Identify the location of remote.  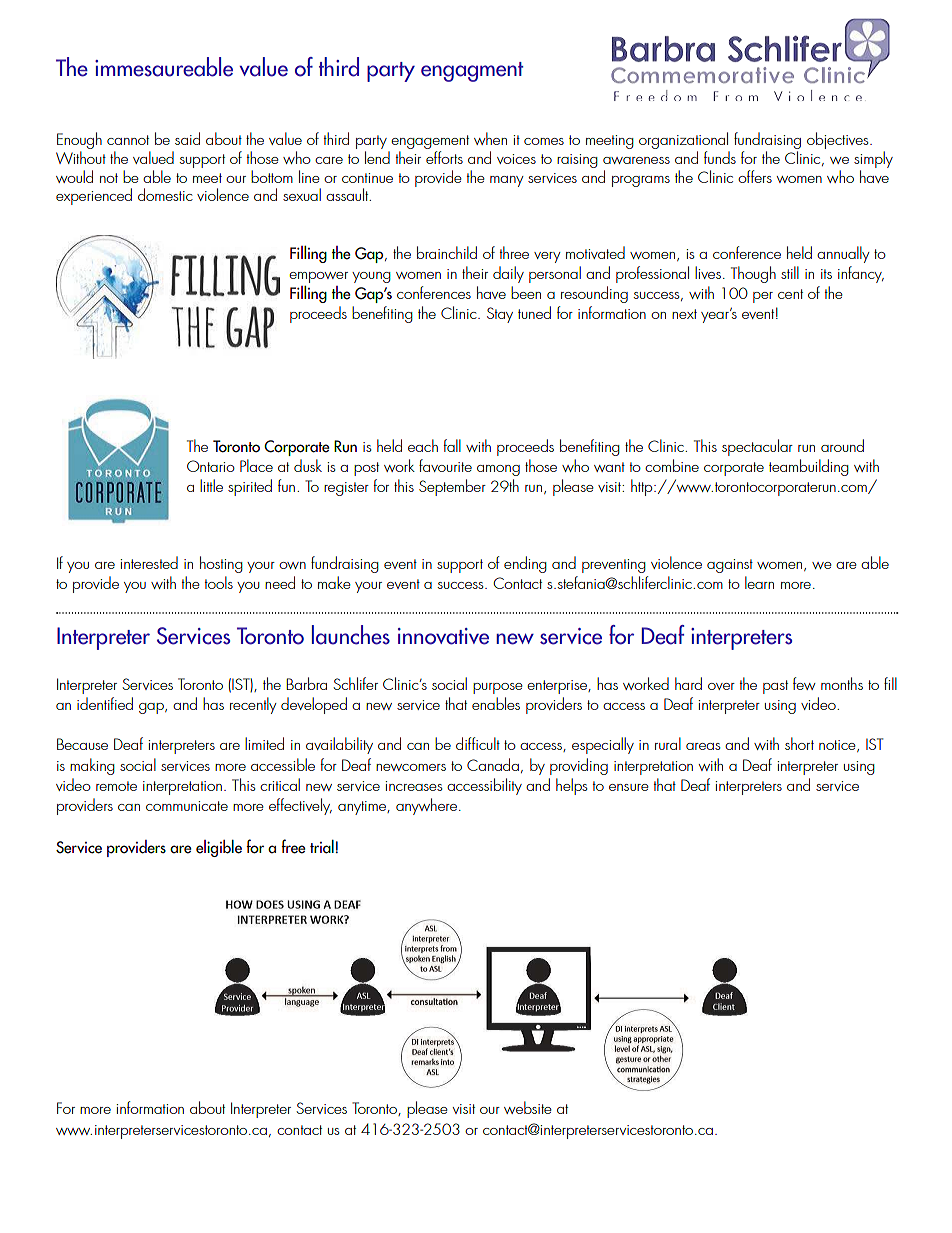
(116, 786).
